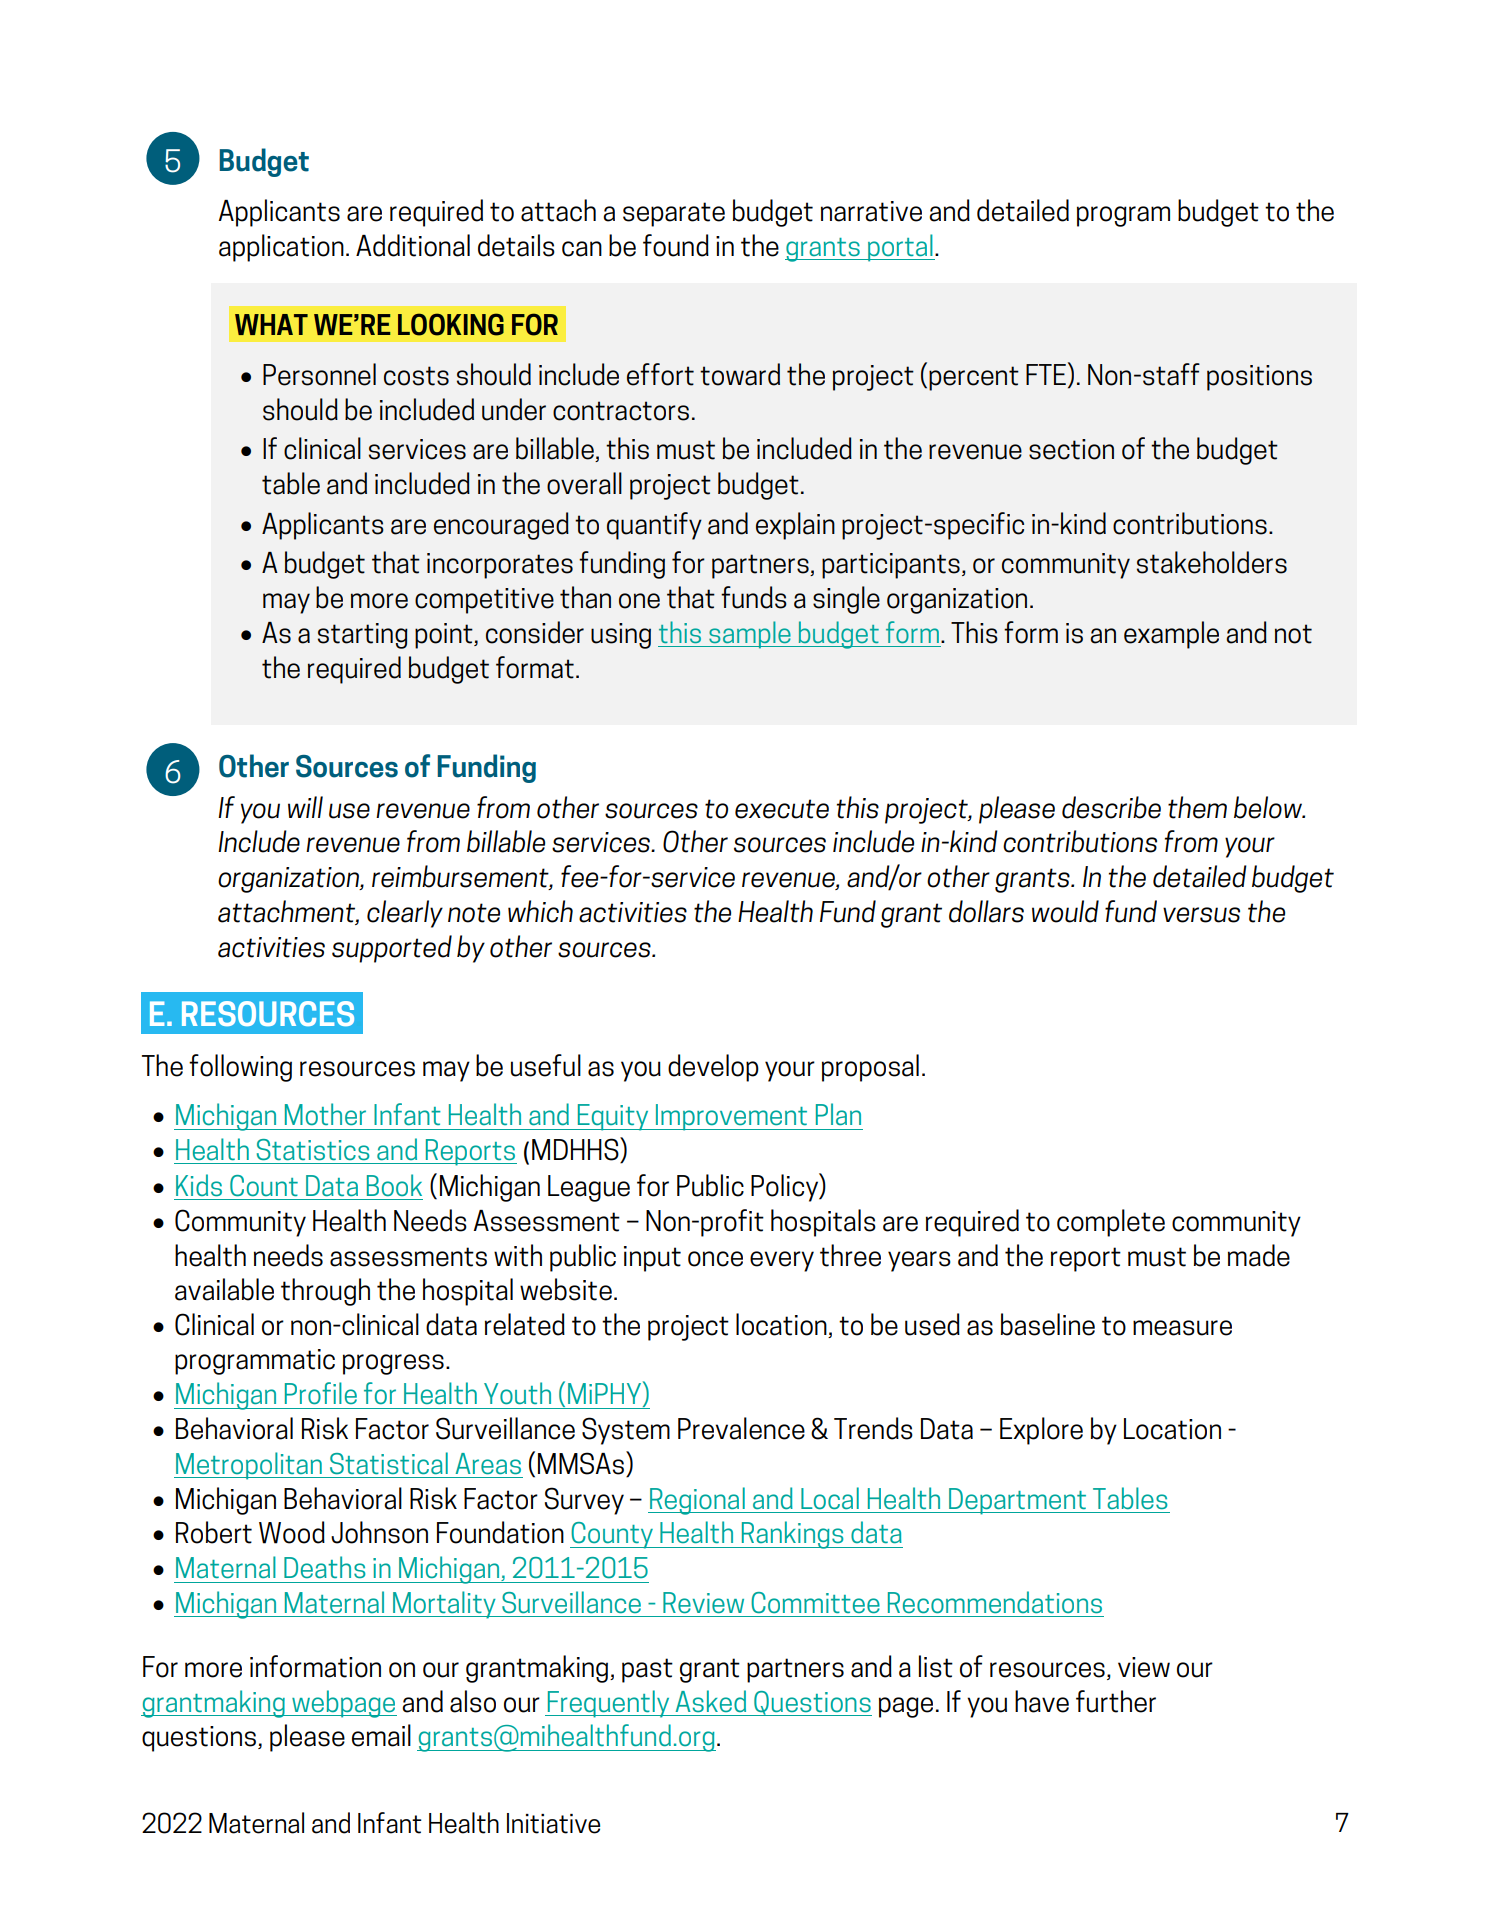  Describe the element at coordinates (363, 636) in the screenshot. I see `starting` at that location.
